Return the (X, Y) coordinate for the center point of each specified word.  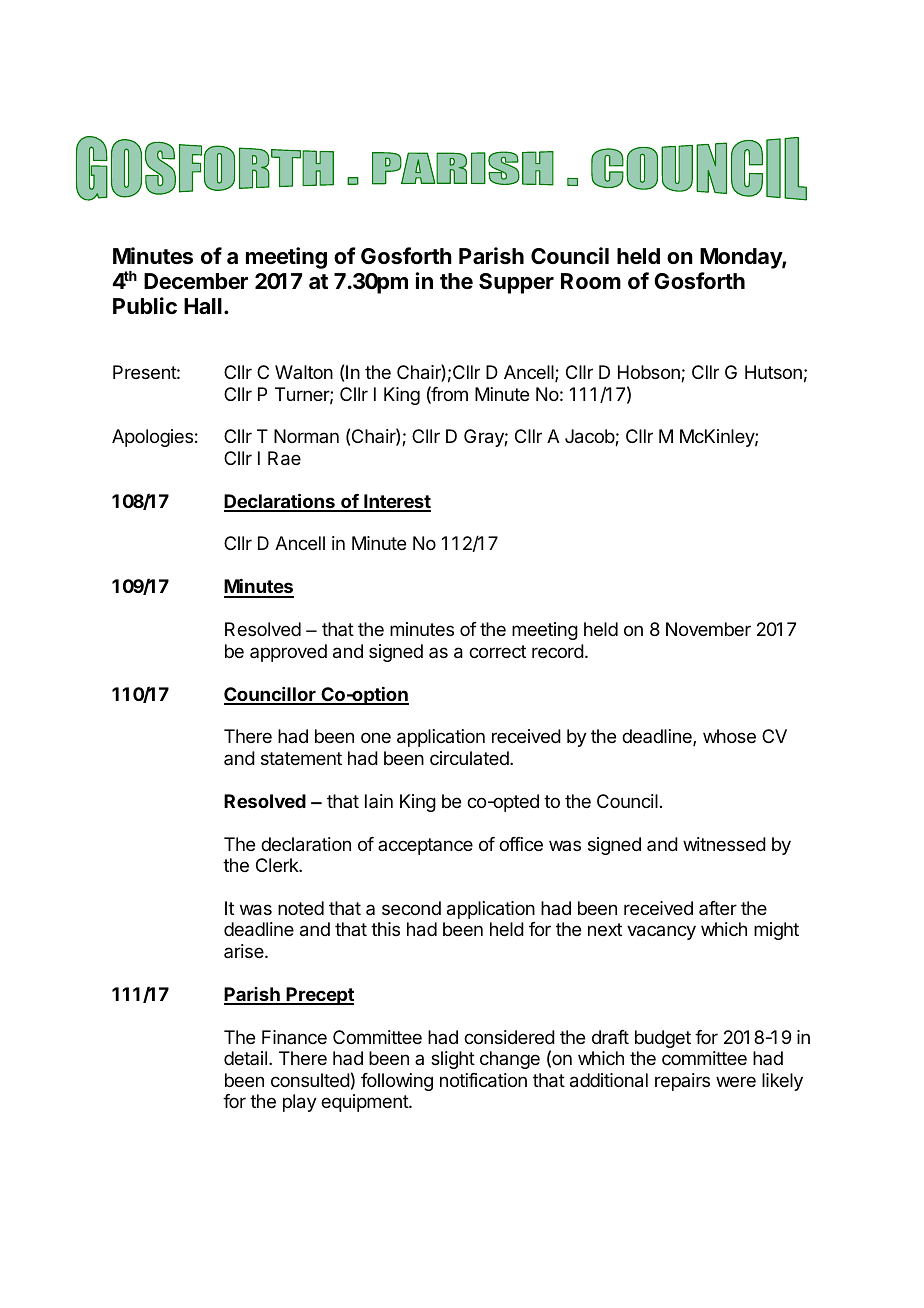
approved (288, 653)
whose (729, 736)
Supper (516, 283)
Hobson (650, 373)
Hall (203, 306)
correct (497, 651)
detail (245, 1058)
